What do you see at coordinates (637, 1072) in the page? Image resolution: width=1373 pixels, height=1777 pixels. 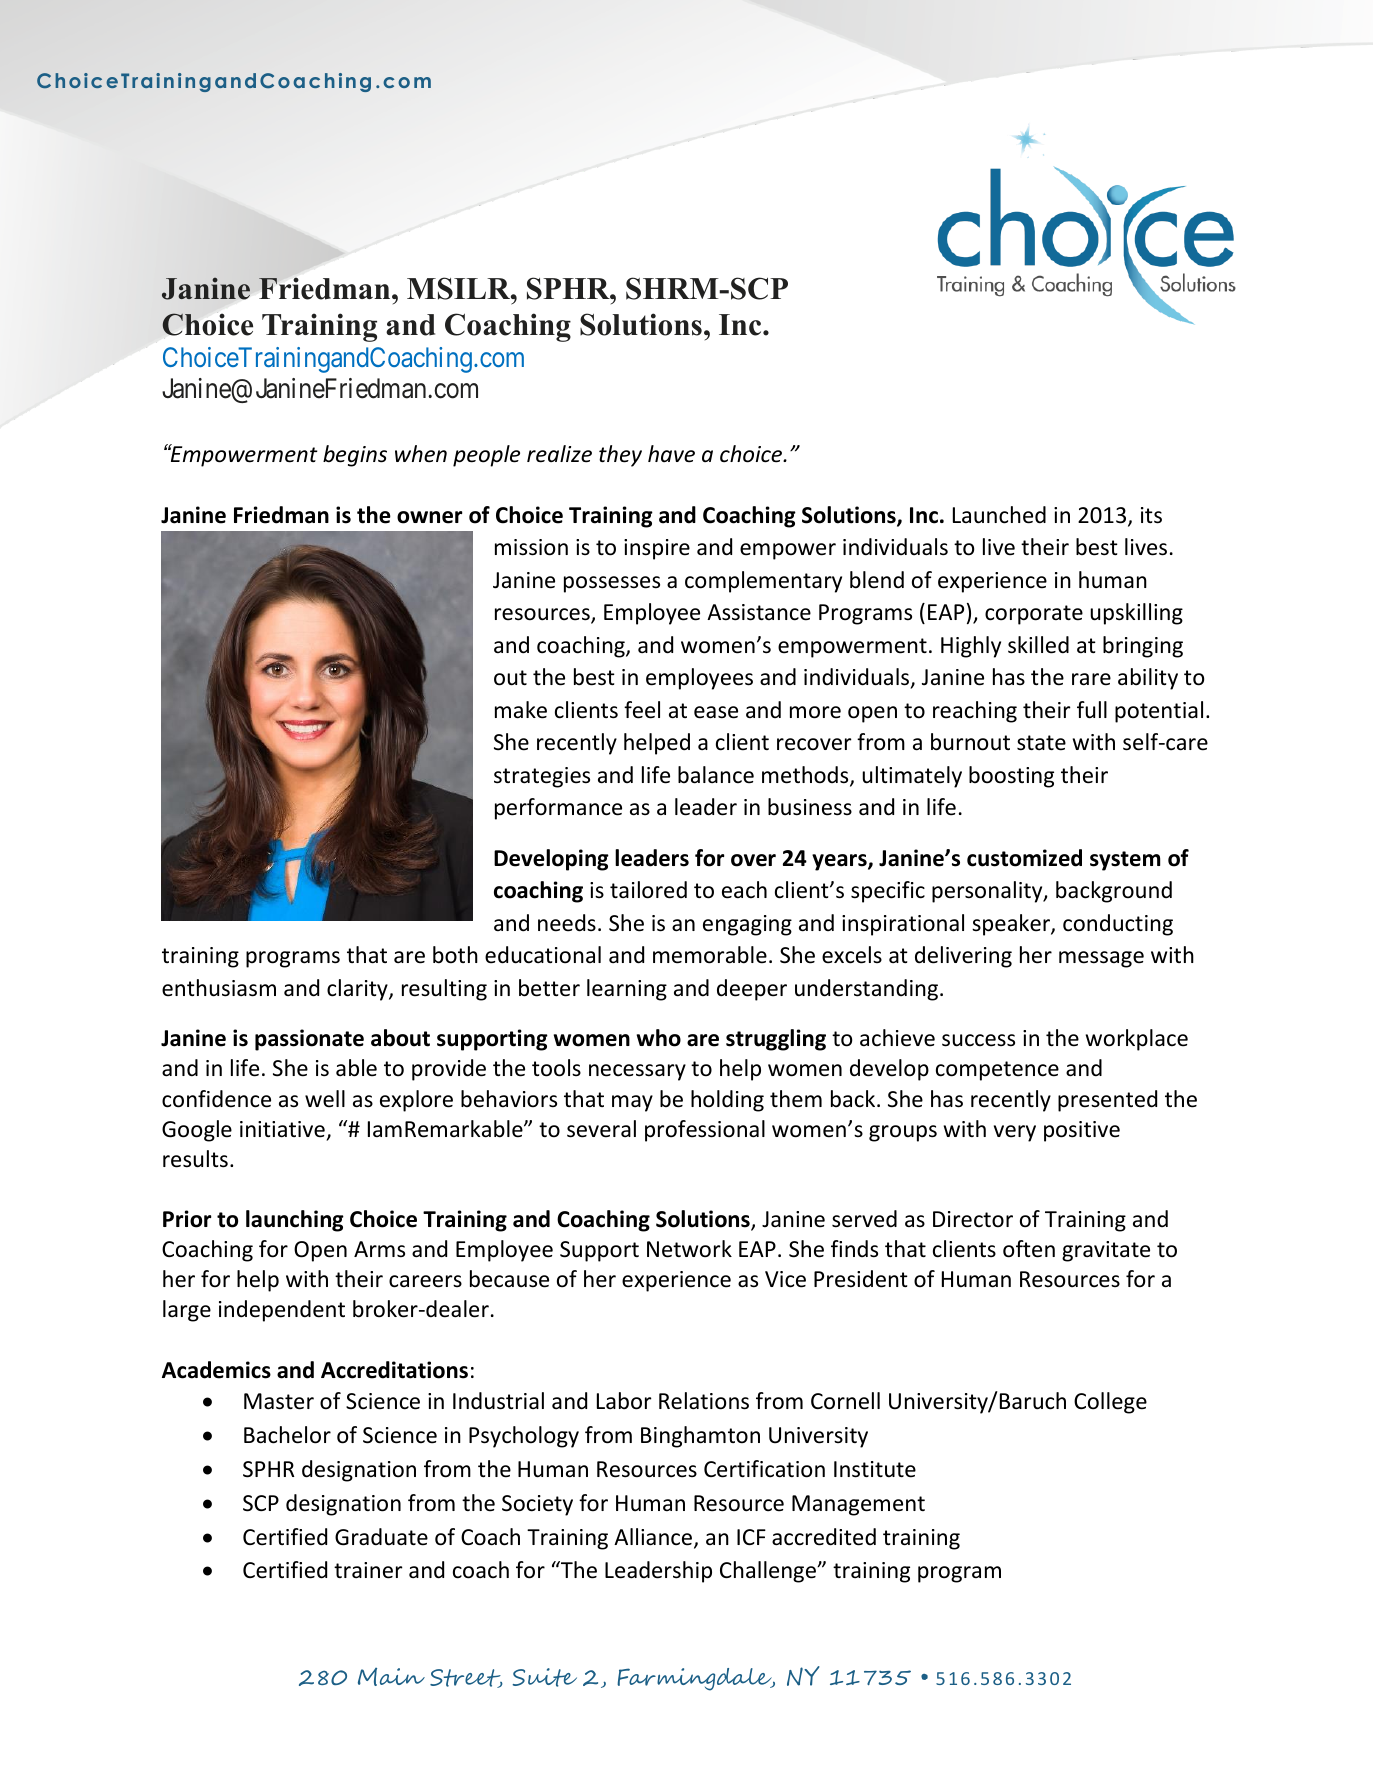 I see `necessary` at bounding box center [637, 1072].
